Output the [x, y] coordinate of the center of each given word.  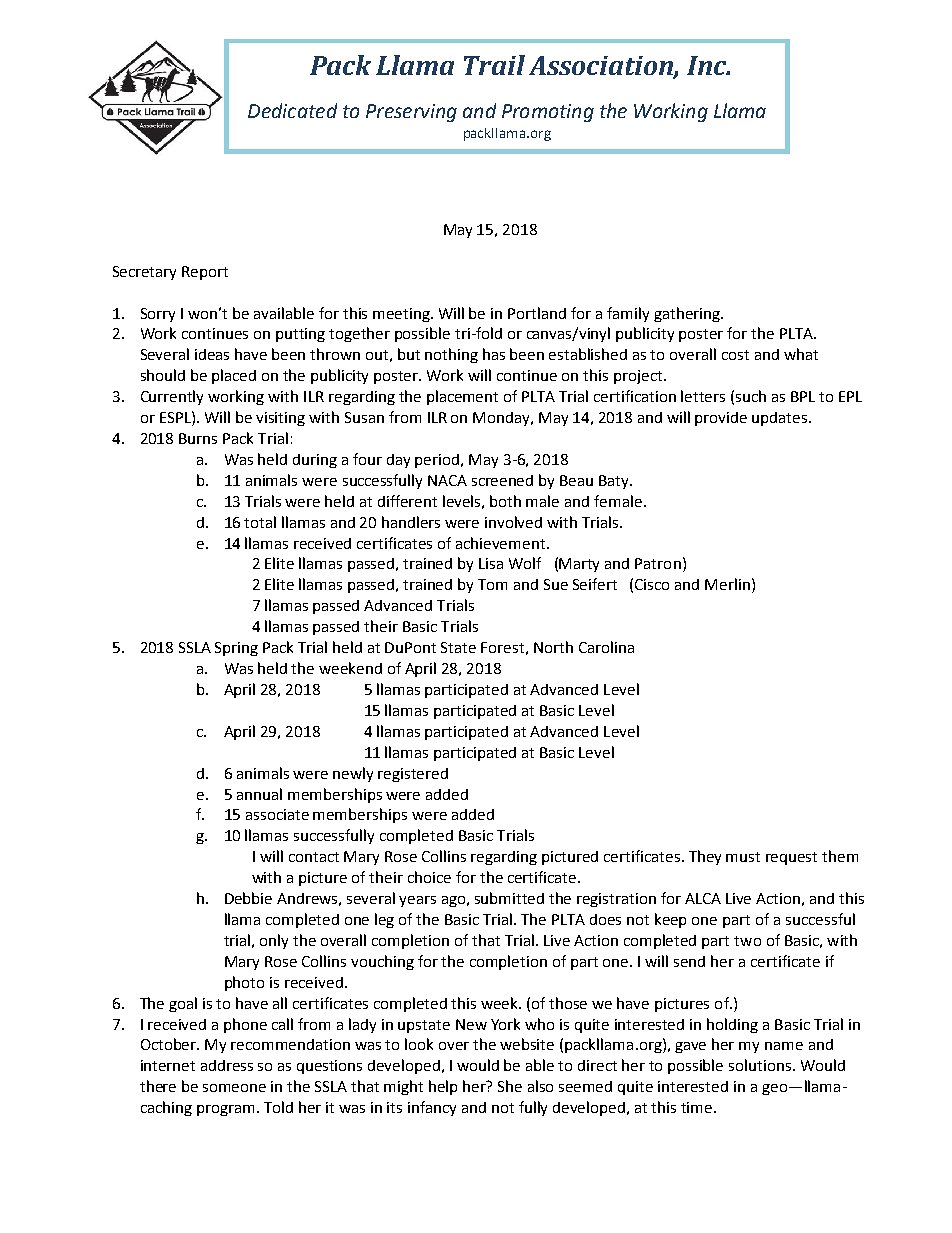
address [227, 1065]
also [540, 1086]
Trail [494, 65]
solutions [761, 1065]
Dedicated [292, 110]
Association [602, 67]
